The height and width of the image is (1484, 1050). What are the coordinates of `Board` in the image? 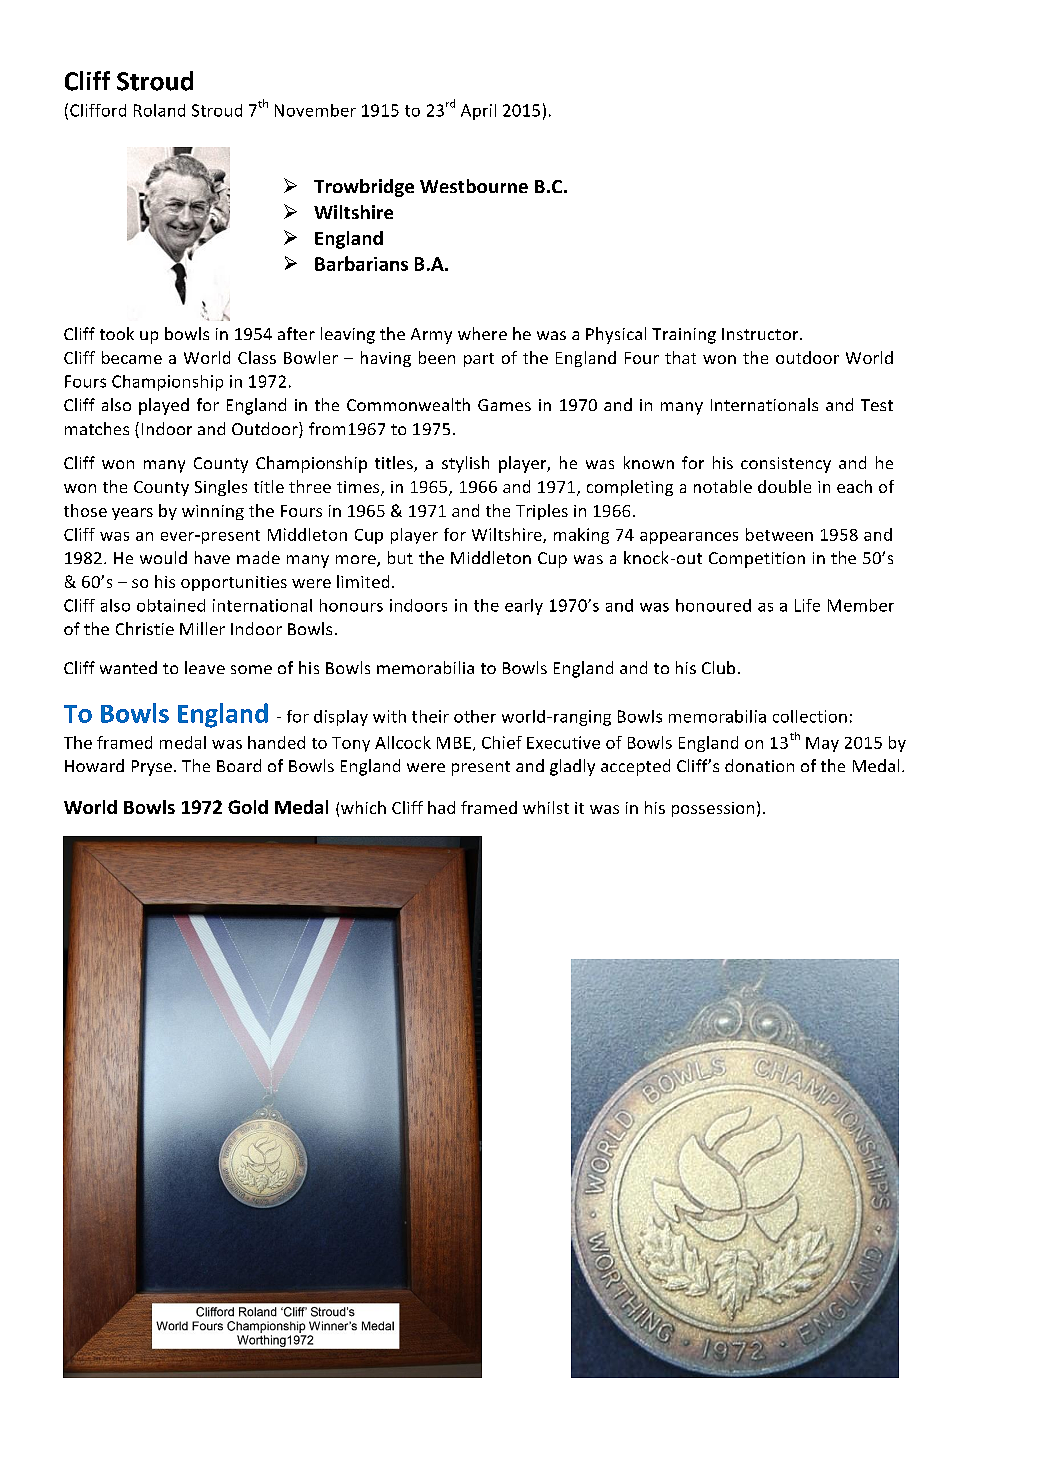 It's located at (239, 765).
